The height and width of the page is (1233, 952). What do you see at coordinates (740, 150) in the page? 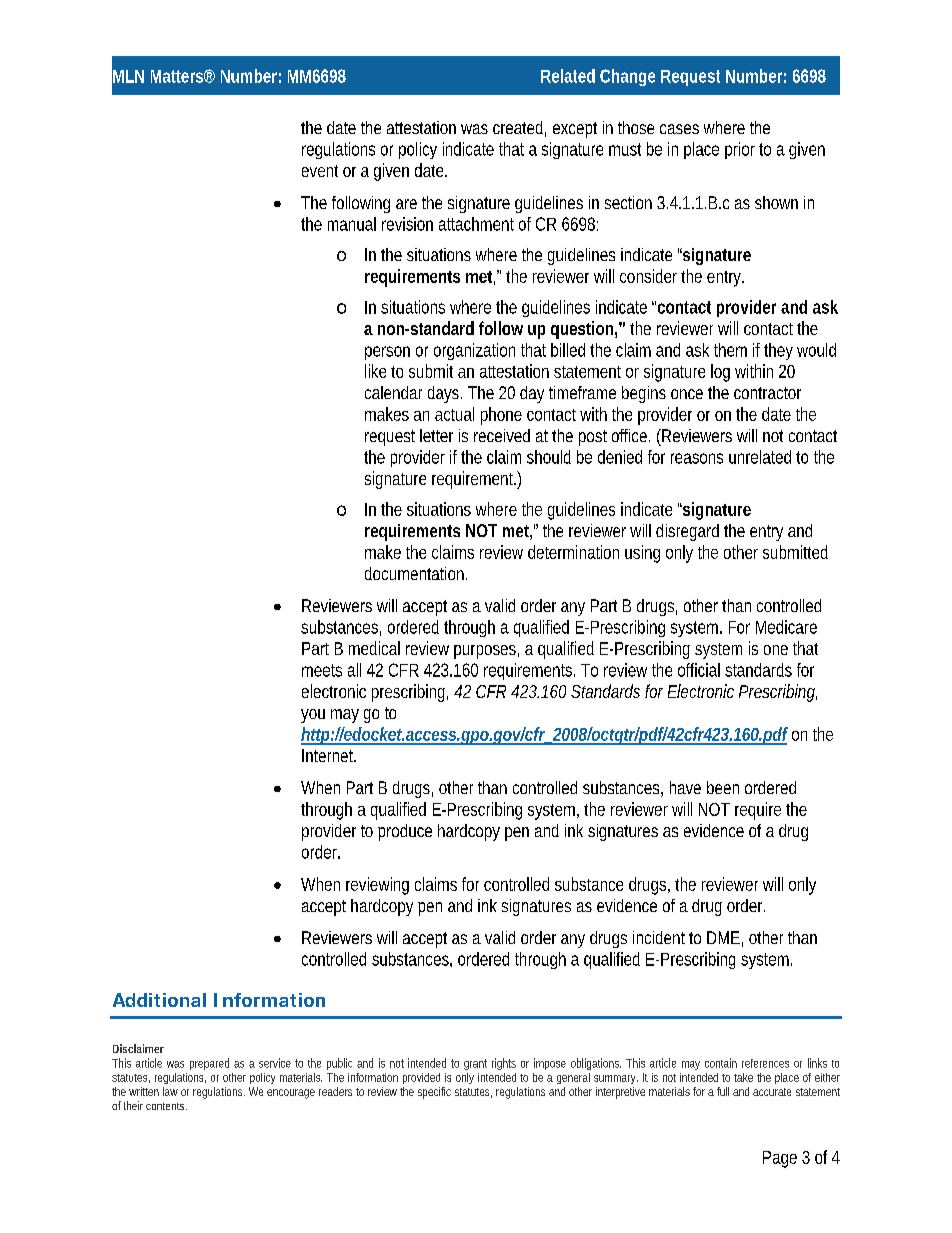
I see `prior` at bounding box center [740, 150].
